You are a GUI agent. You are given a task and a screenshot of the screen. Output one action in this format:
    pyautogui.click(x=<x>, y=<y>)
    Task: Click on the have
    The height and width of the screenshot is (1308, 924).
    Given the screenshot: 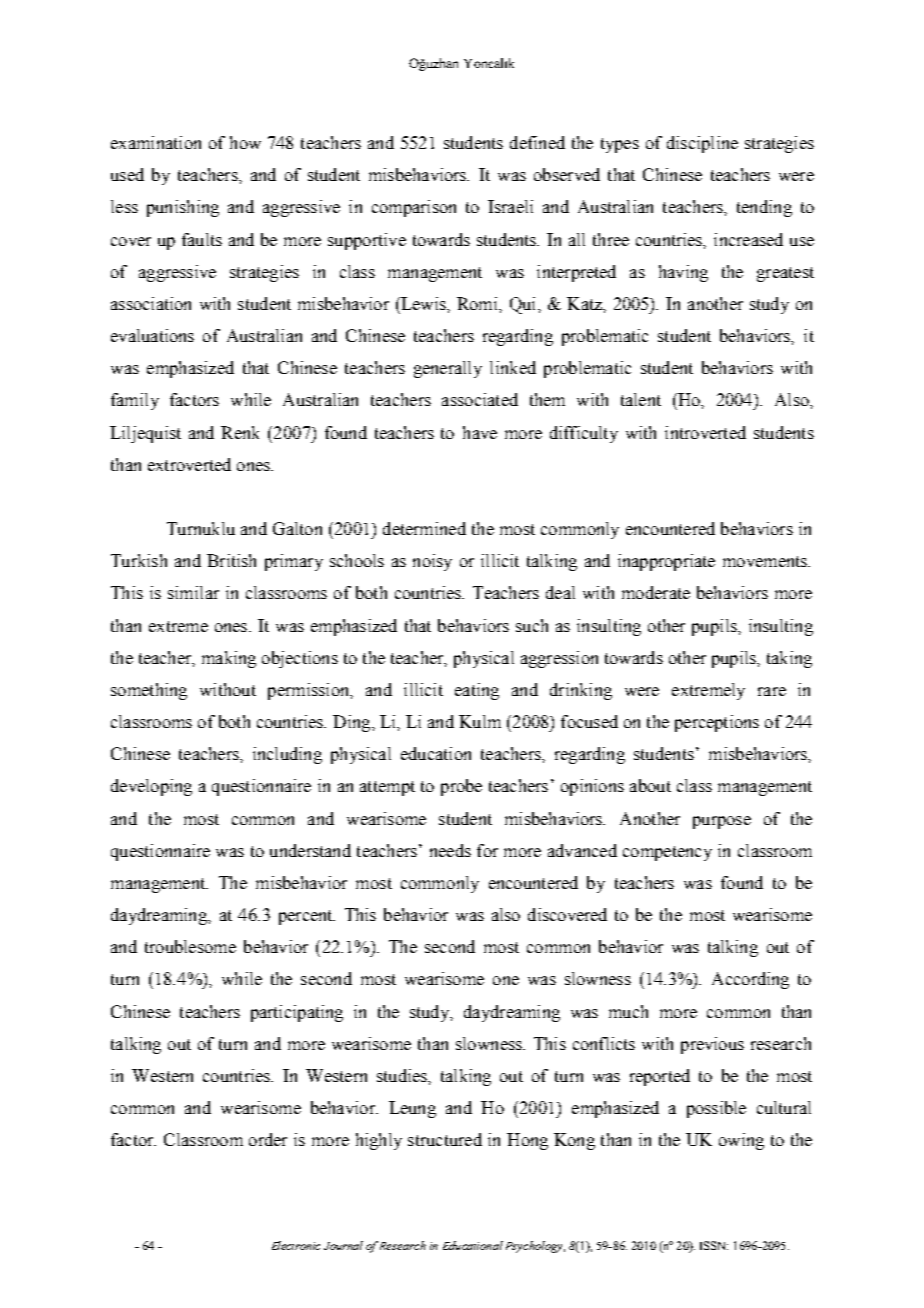 What is the action you would take?
    pyautogui.click(x=480, y=432)
